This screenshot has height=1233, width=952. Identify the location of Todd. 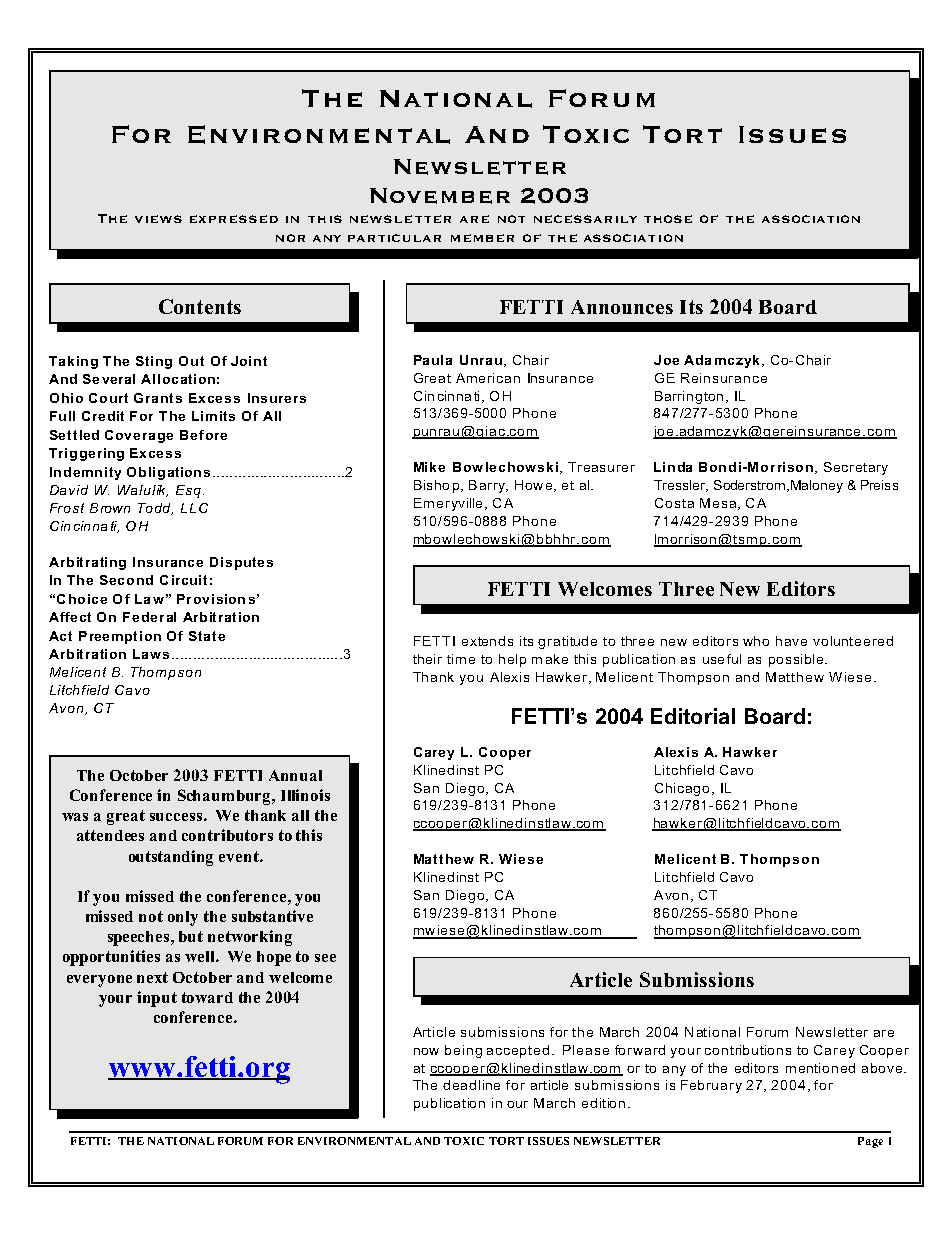
(155, 509).
